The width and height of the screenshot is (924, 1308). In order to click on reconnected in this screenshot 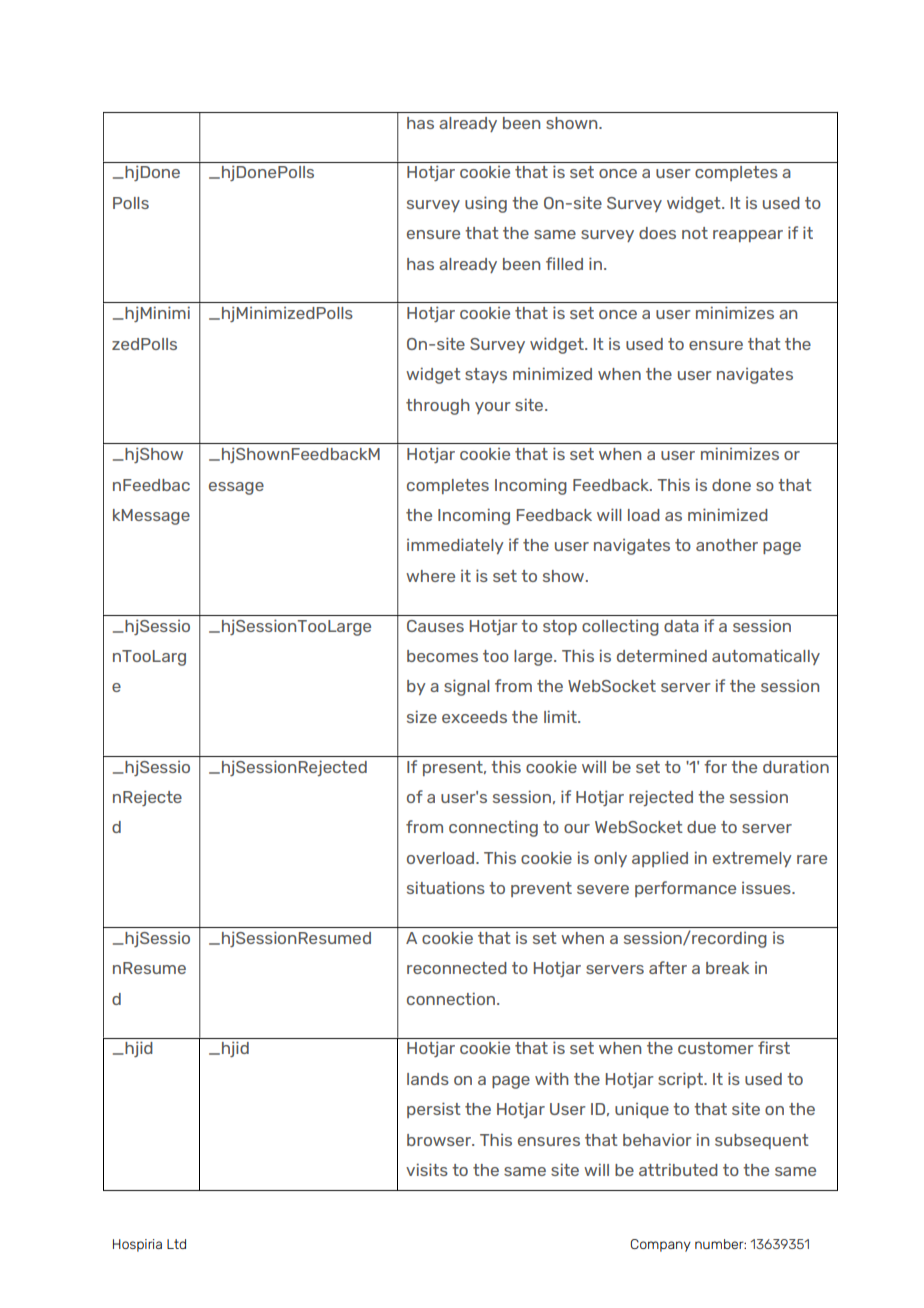, I will do `click(457, 968)`.
